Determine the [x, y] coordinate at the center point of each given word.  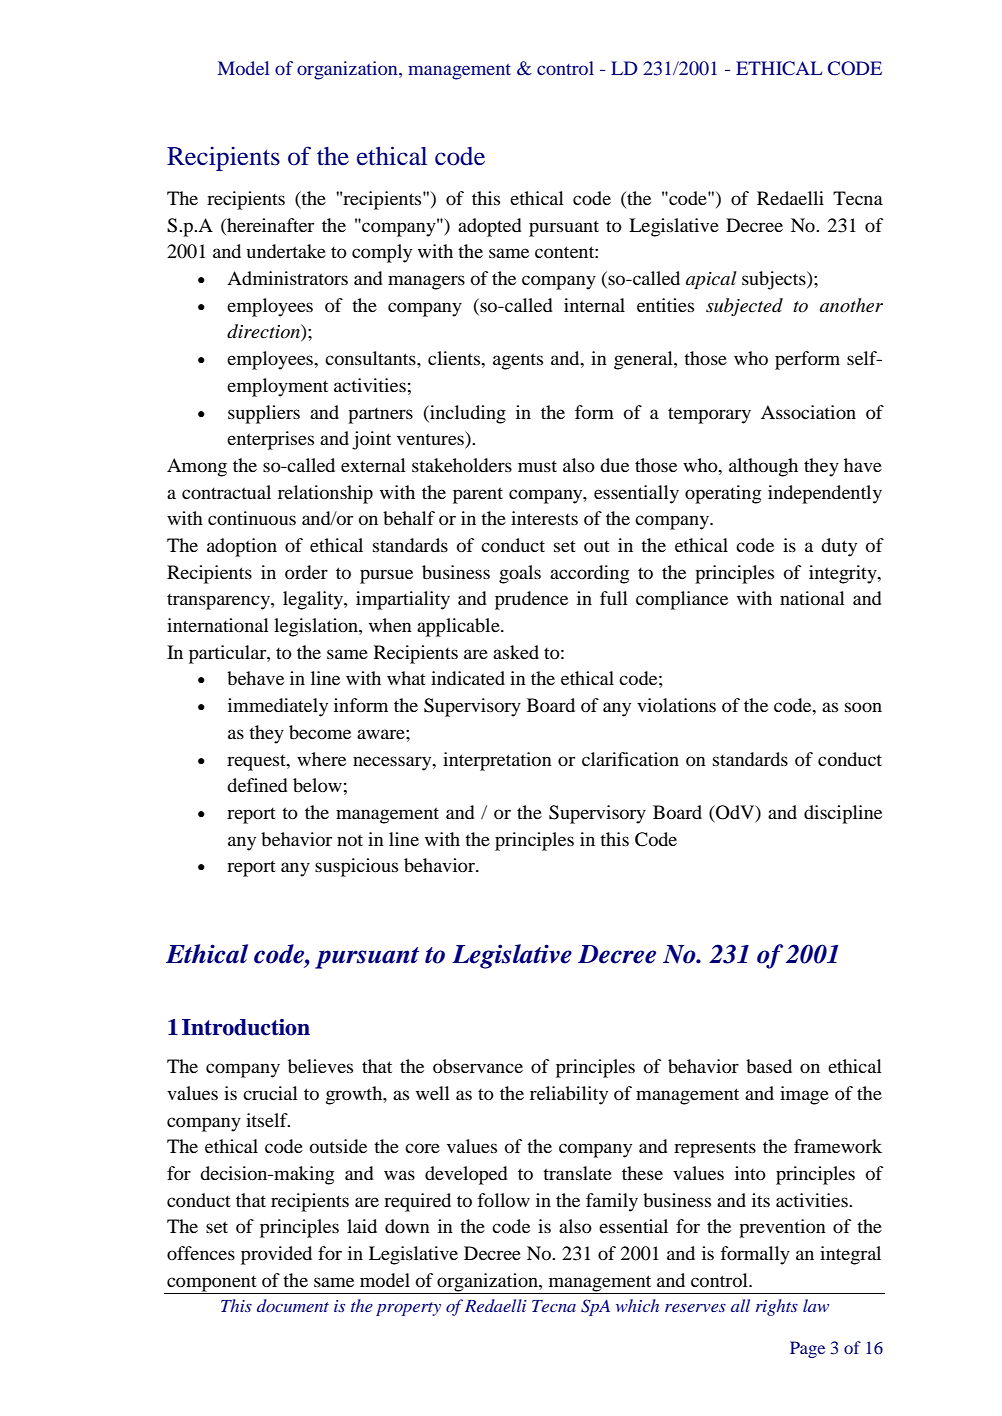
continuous [252, 518]
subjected [744, 307]
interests [544, 518]
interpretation [497, 761]
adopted [490, 227]
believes [320, 1066]
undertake [286, 251]
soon [863, 707]
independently [825, 494]
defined [257, 785]
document [293, 1305]
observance [478, 1066]
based [769, 1066]
